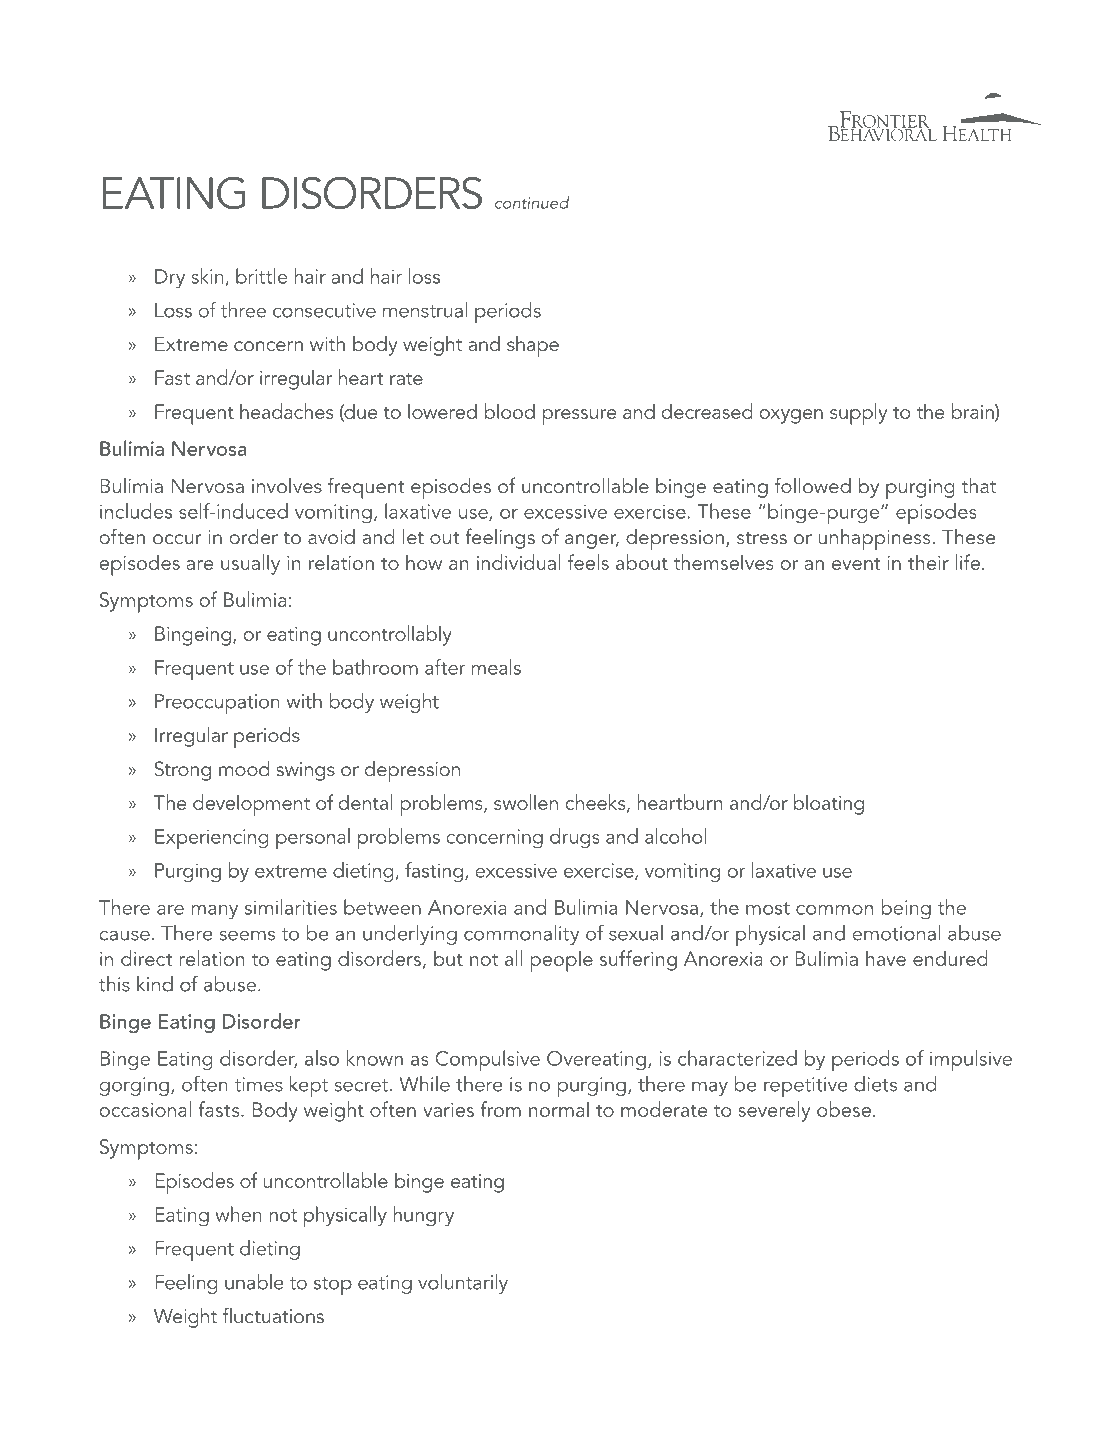 Image resolution: width=1119 pixels, height=1448 pixels. What do you see at coordinates (896, 933) in the image?
I see `emotional` at bounding box center [896, 933].
